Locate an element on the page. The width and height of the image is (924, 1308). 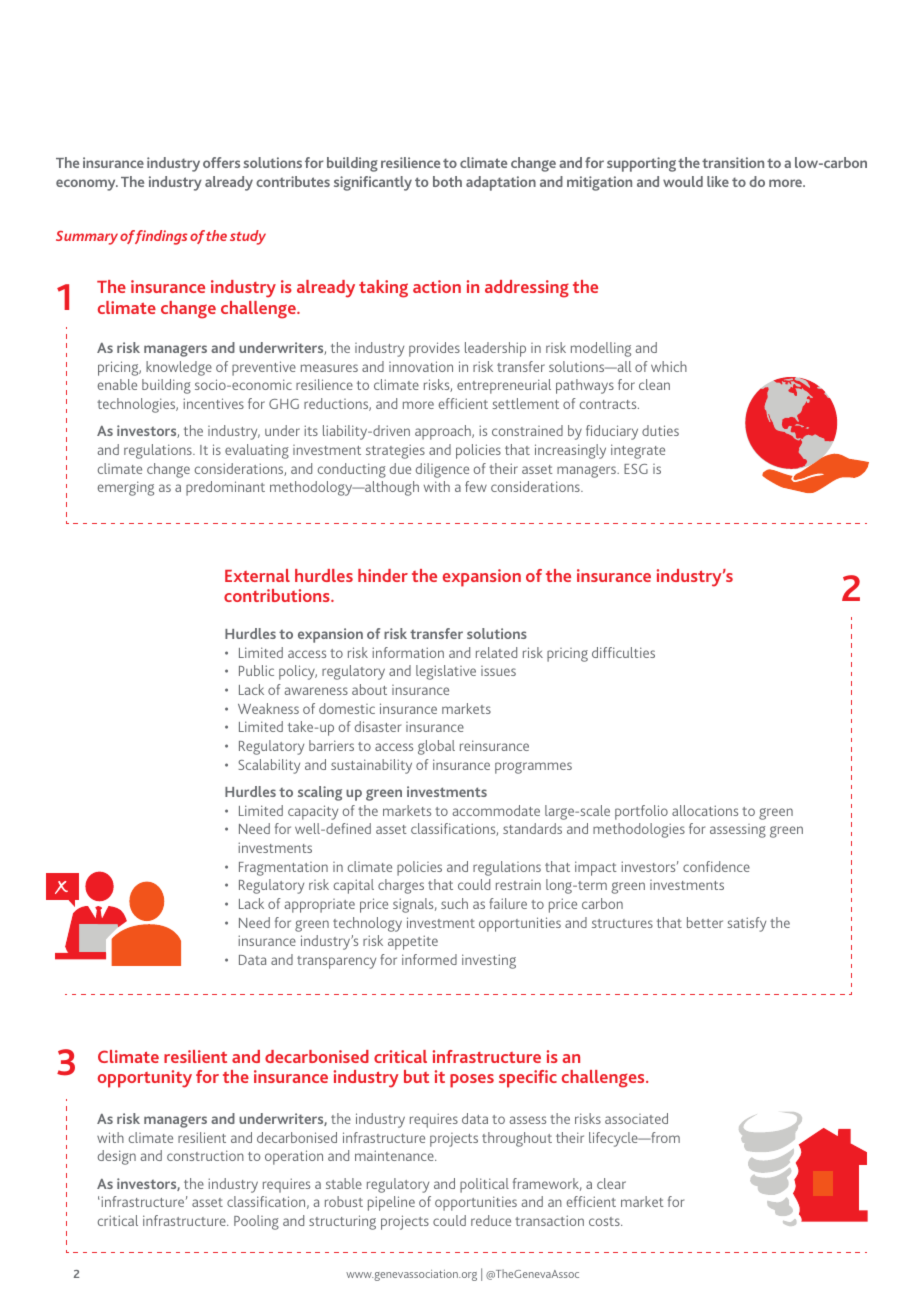
construction is located at coordinates (205, 1155).
